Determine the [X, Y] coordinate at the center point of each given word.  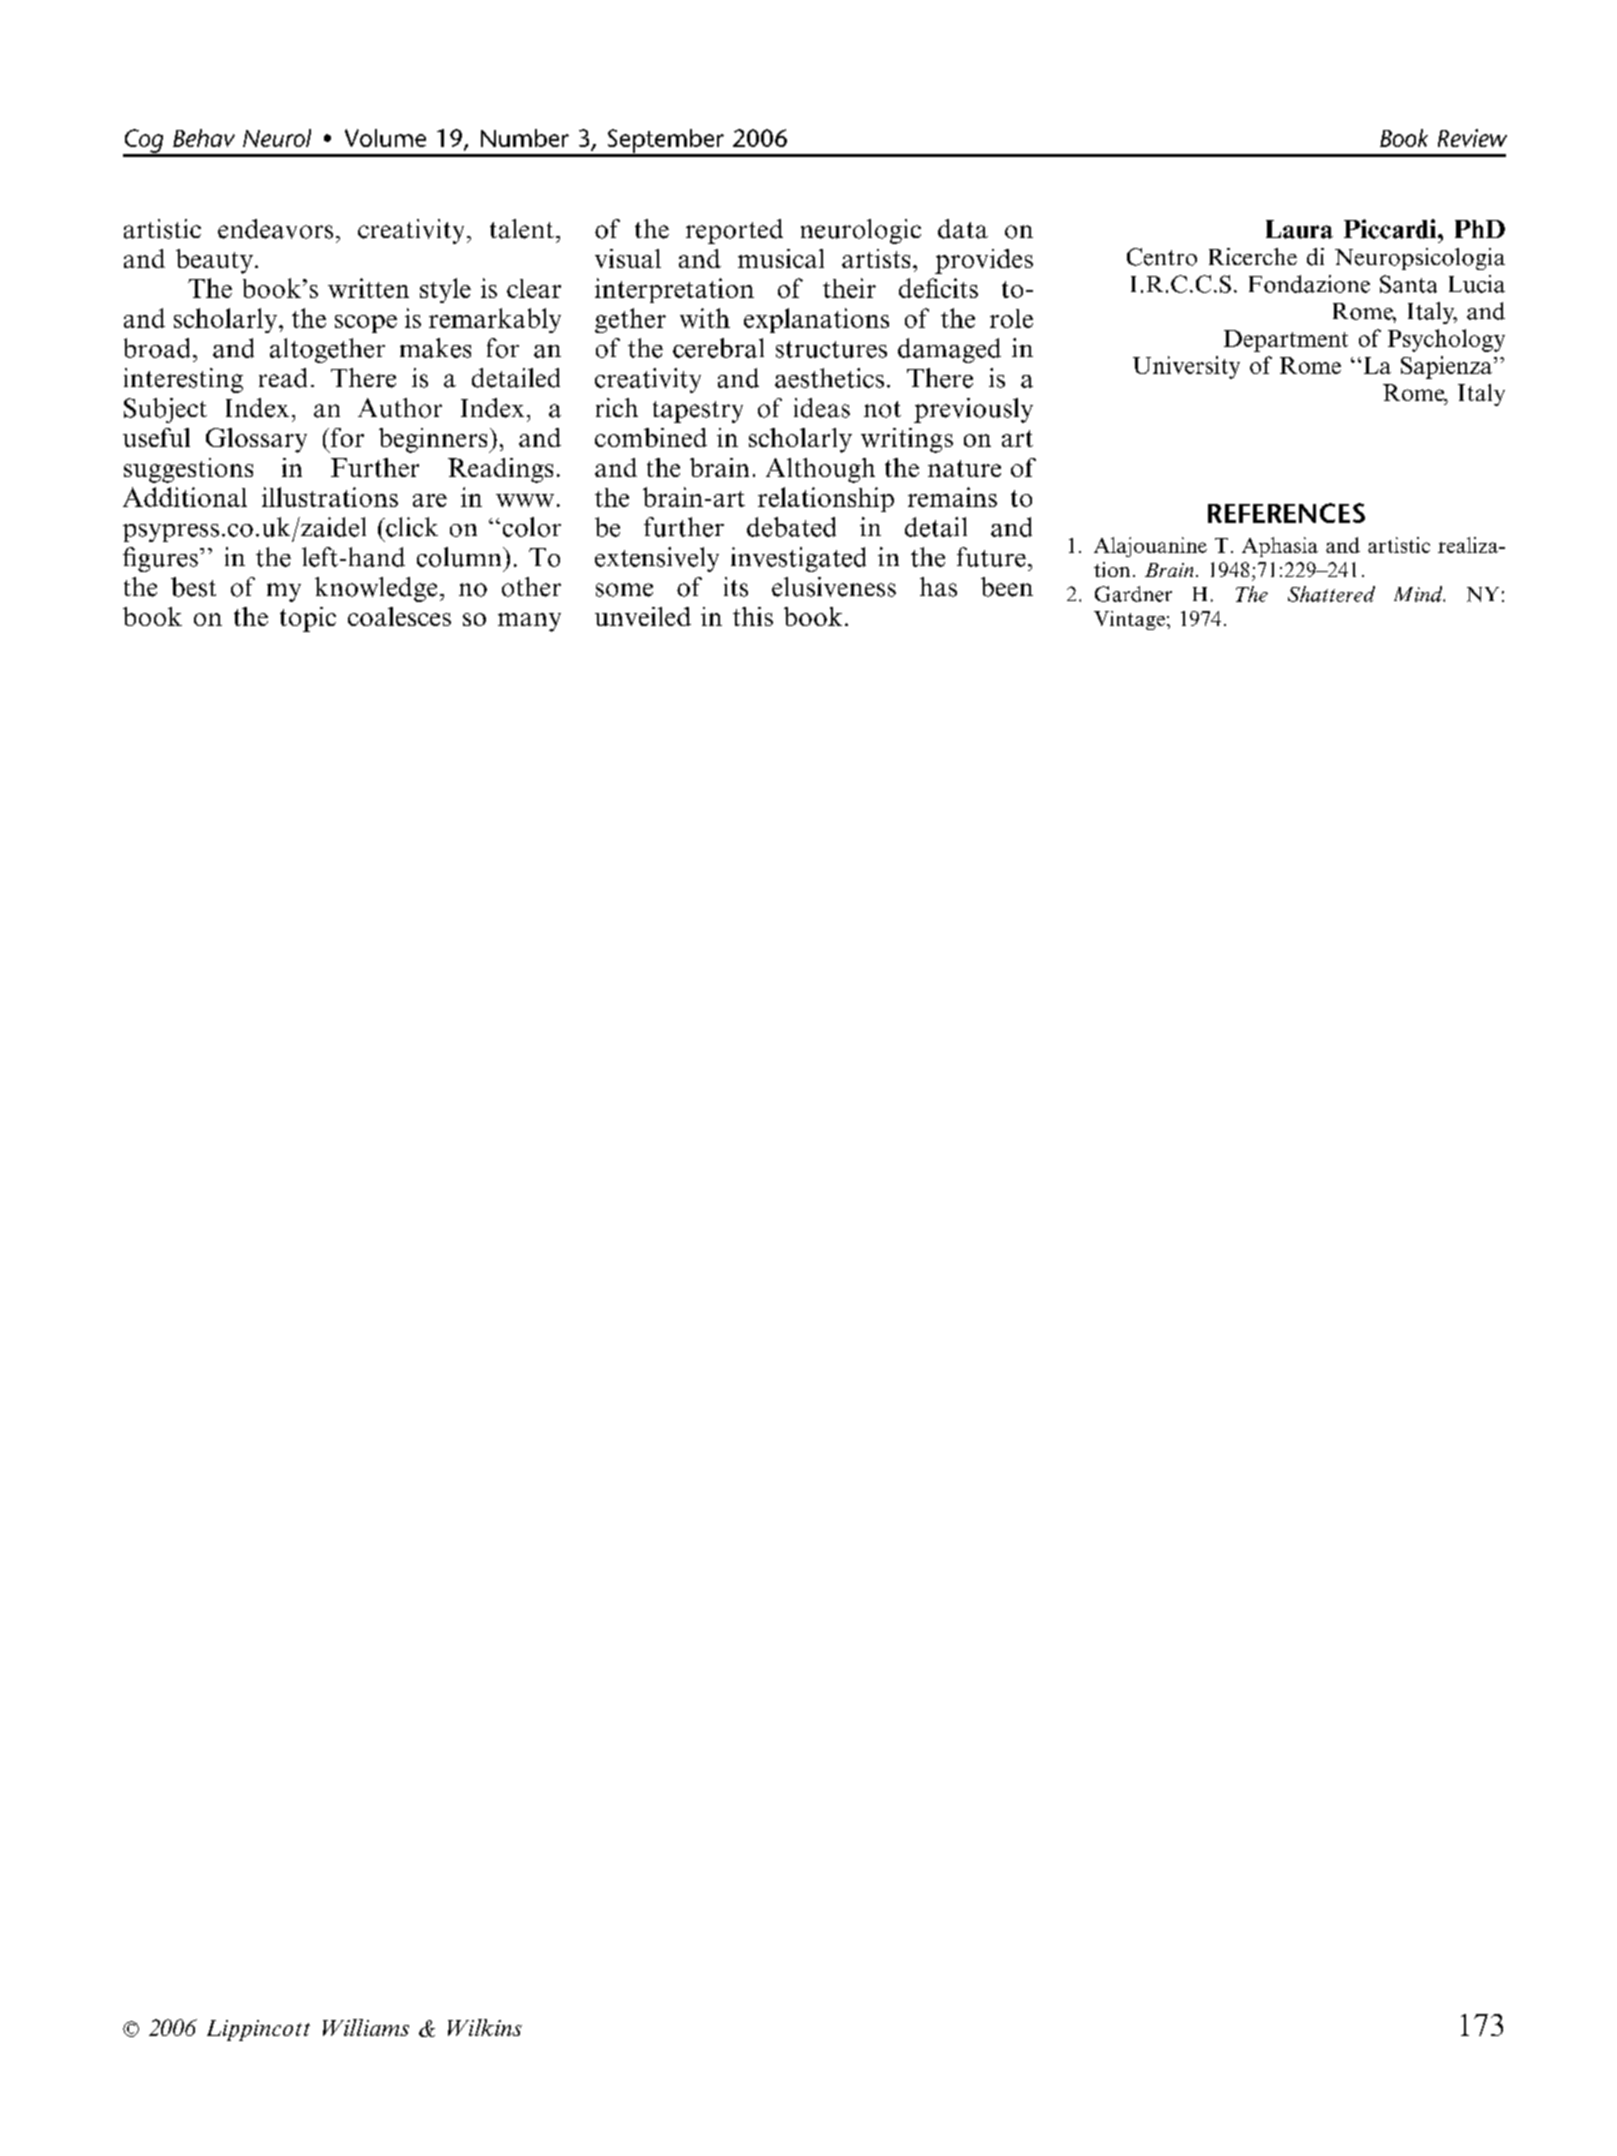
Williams [366, 2027]
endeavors [275, 229]
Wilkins [485, 2027]
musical [781, 258]
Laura [1299, 229]
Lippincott [258, 2030]
